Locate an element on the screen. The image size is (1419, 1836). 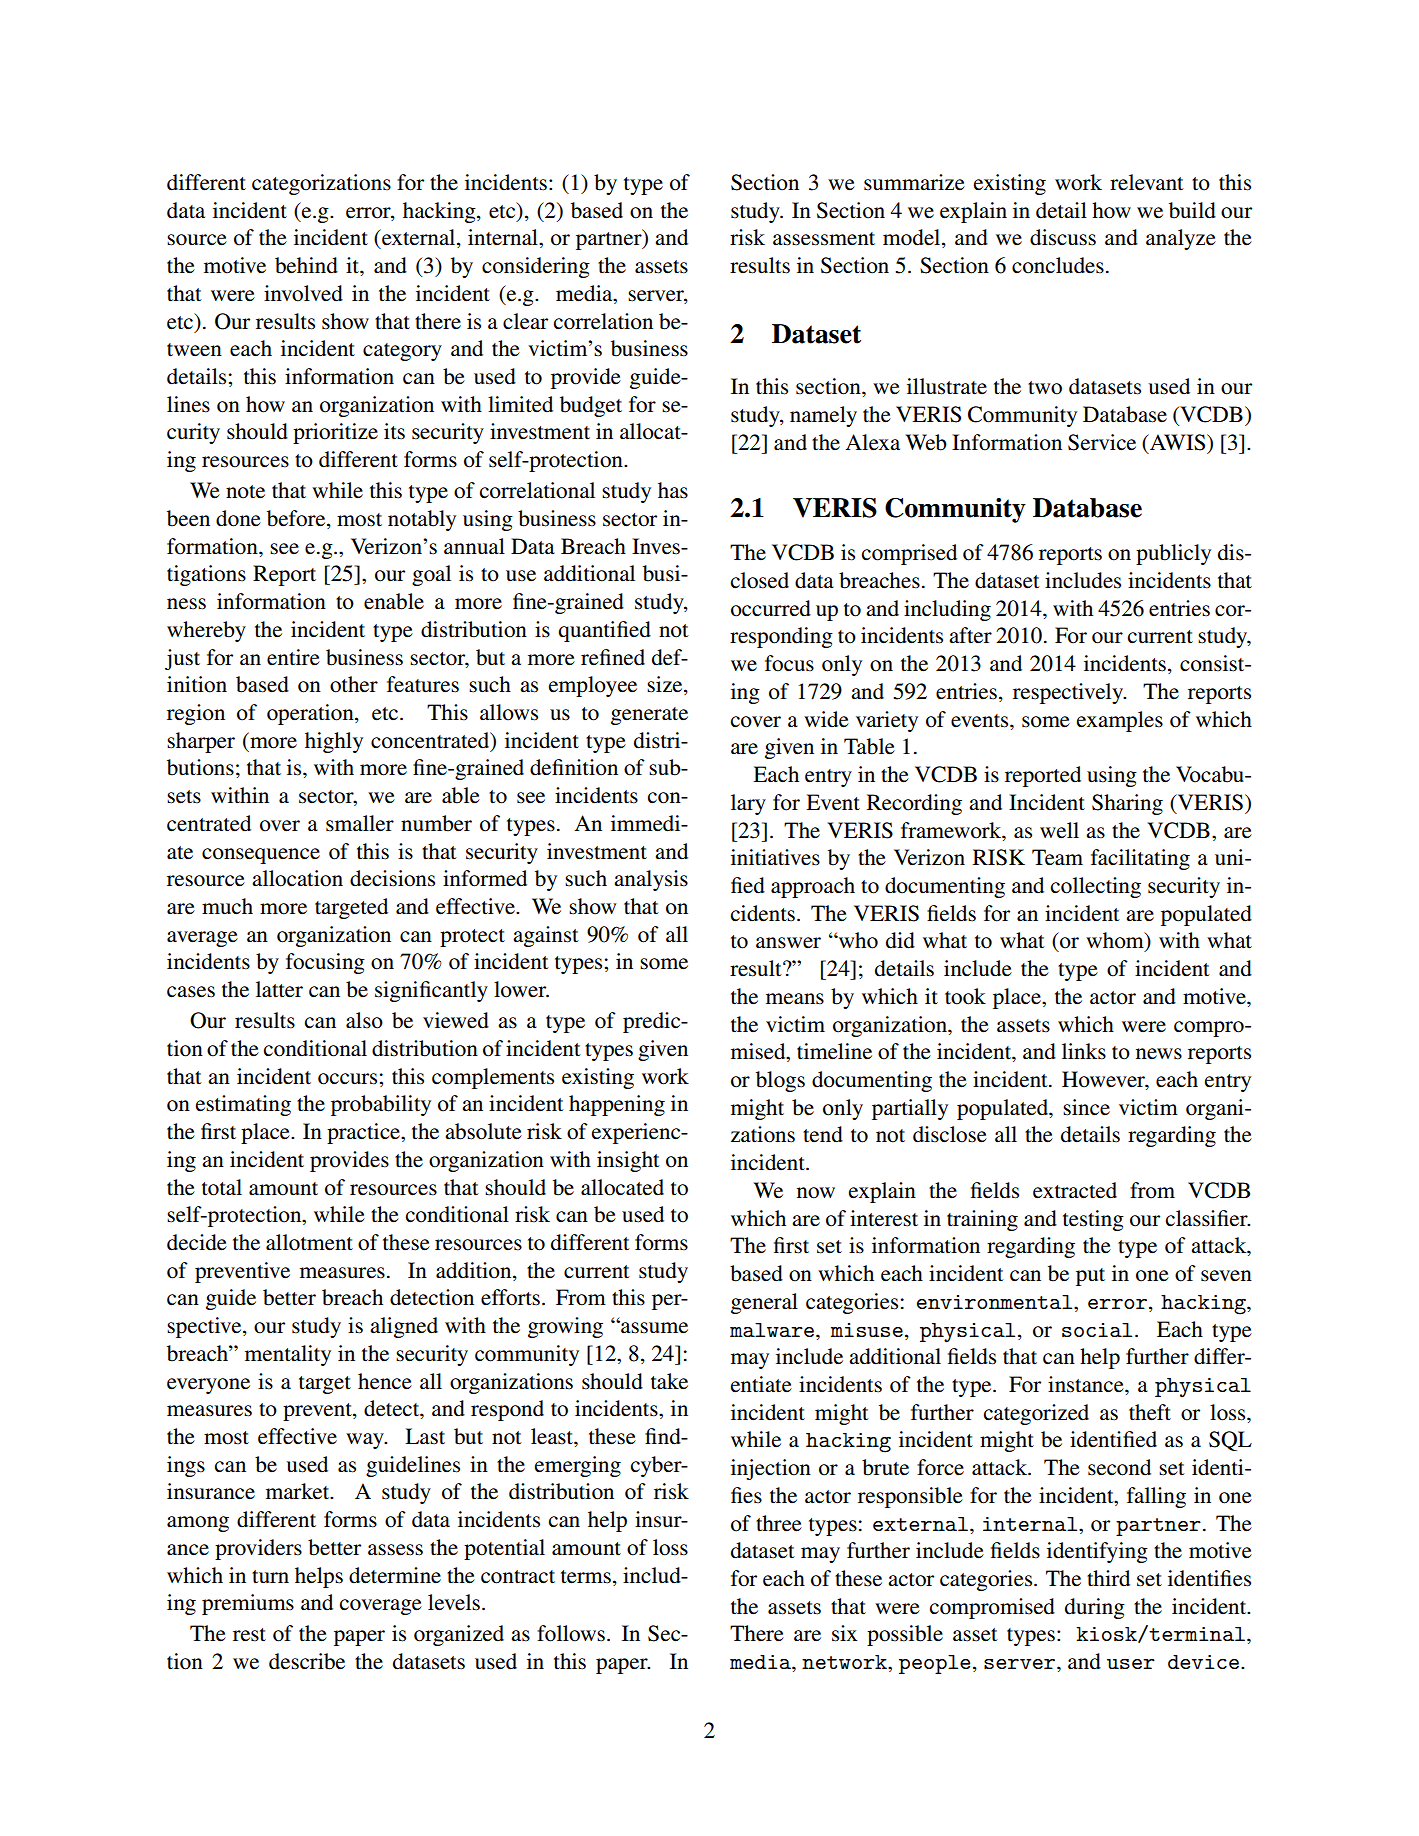
considering is located at coordinates (536, 267).
